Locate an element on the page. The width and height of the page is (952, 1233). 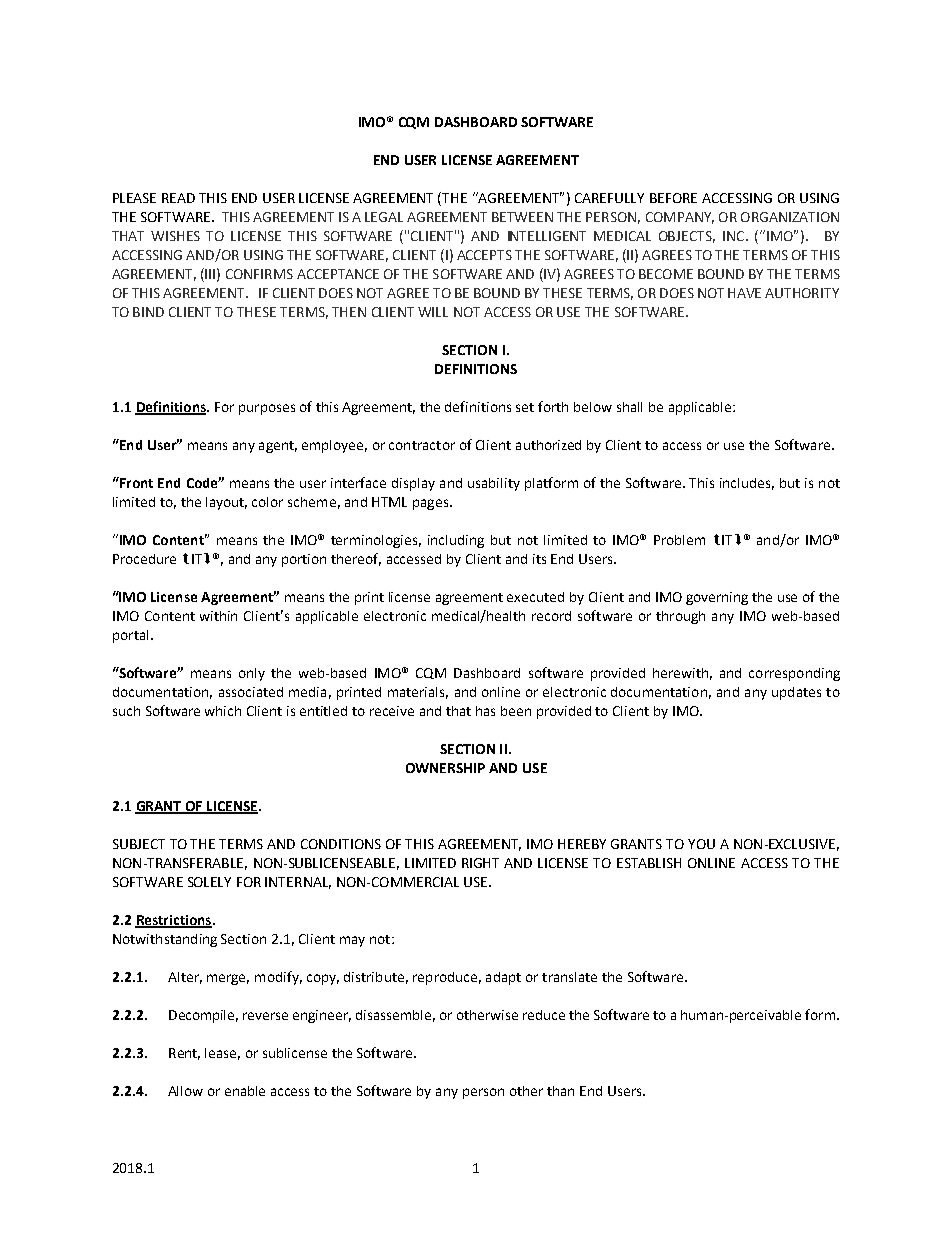
than is located at coordinates (560, 1091).
